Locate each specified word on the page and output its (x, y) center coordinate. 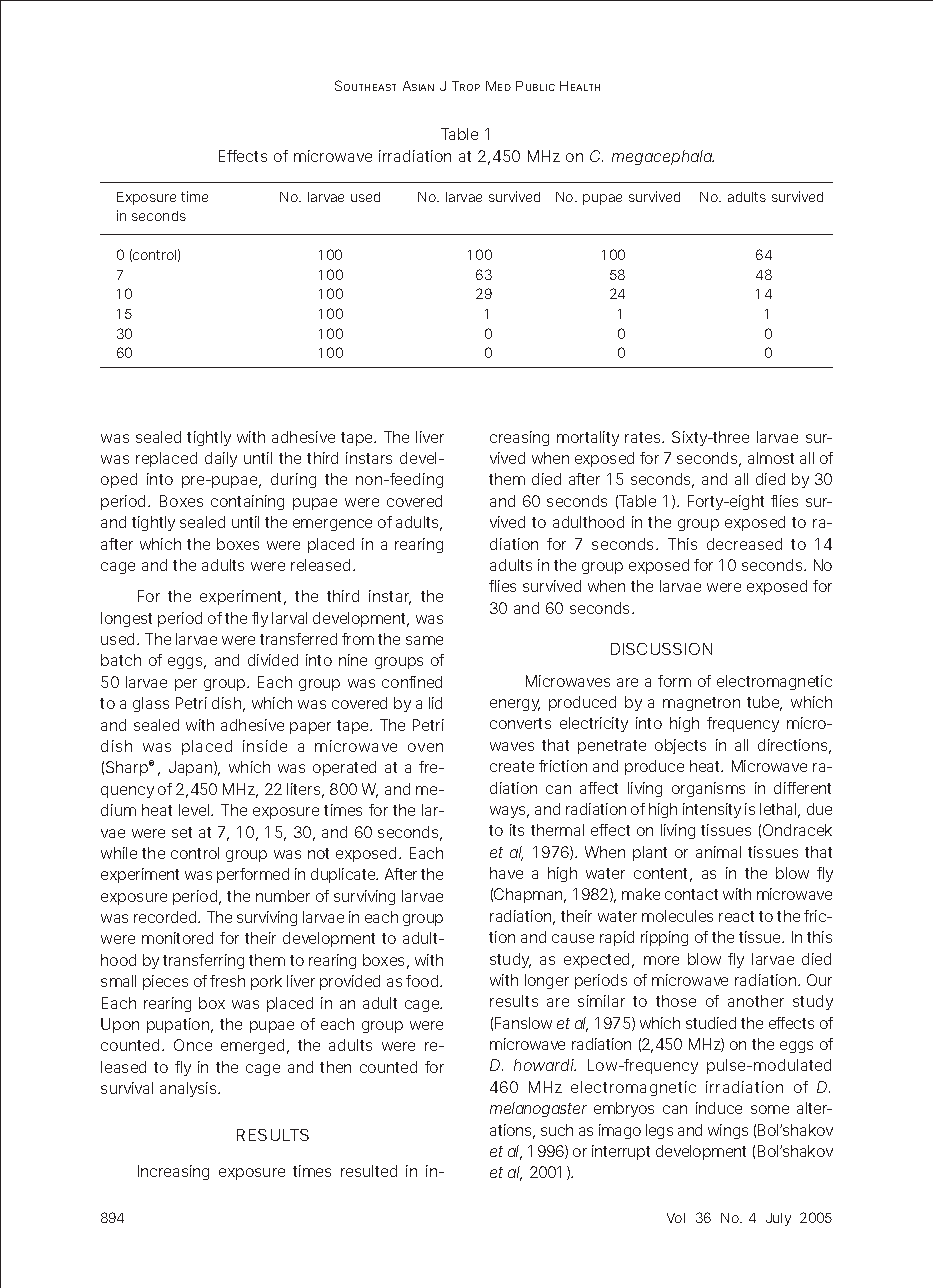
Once (193, 1045)
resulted (369, 1171)
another (756, 1001)
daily (221, 459)
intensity (712, 810)
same (424, 640)
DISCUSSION (661, 649)
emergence (332, 525)
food (423, 981)
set (182, 832)
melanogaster (538, 1109)
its (517, 830)
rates (644, 437)
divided (273, 660)
